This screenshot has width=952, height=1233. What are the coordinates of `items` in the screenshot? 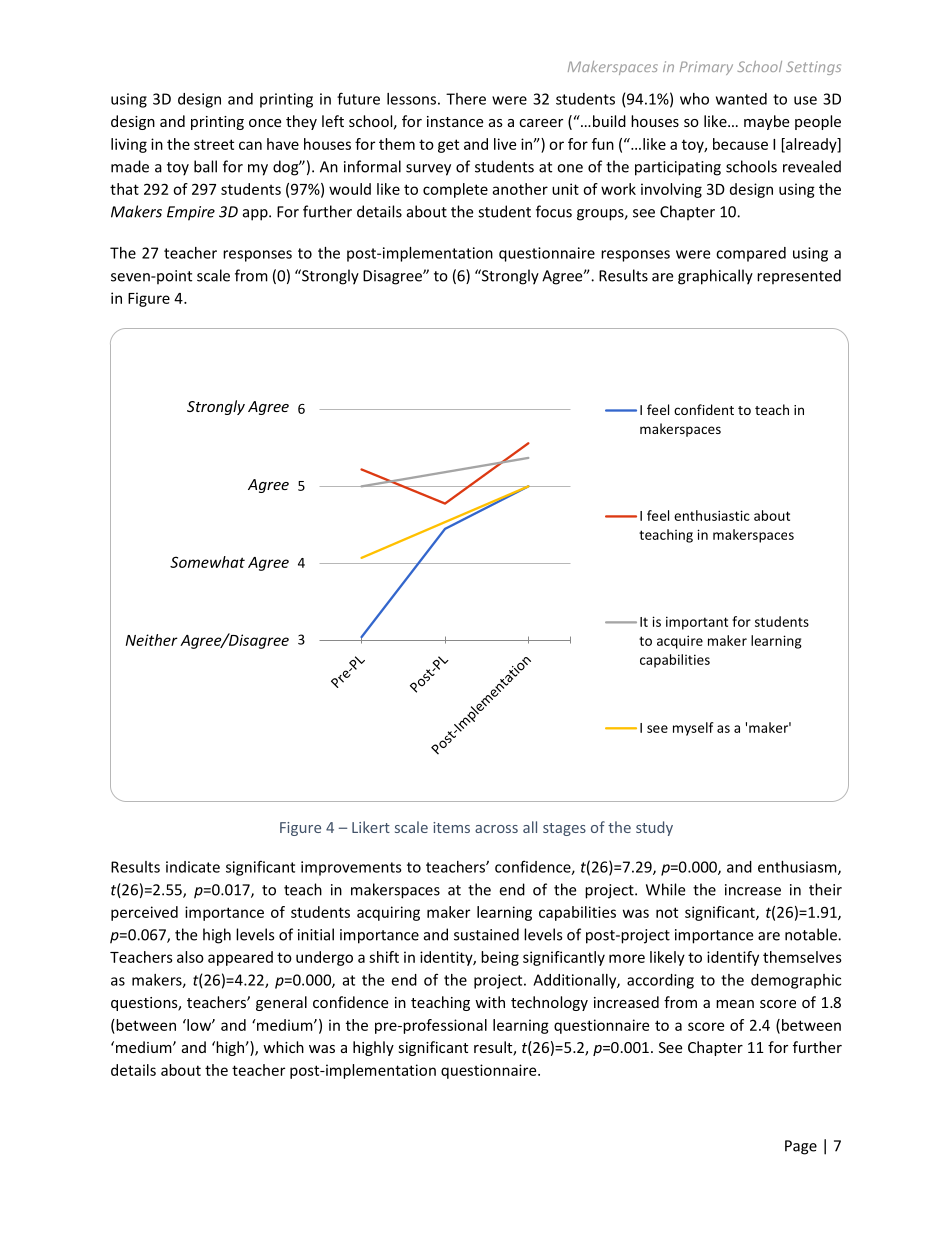 It's located at (451, 827).
